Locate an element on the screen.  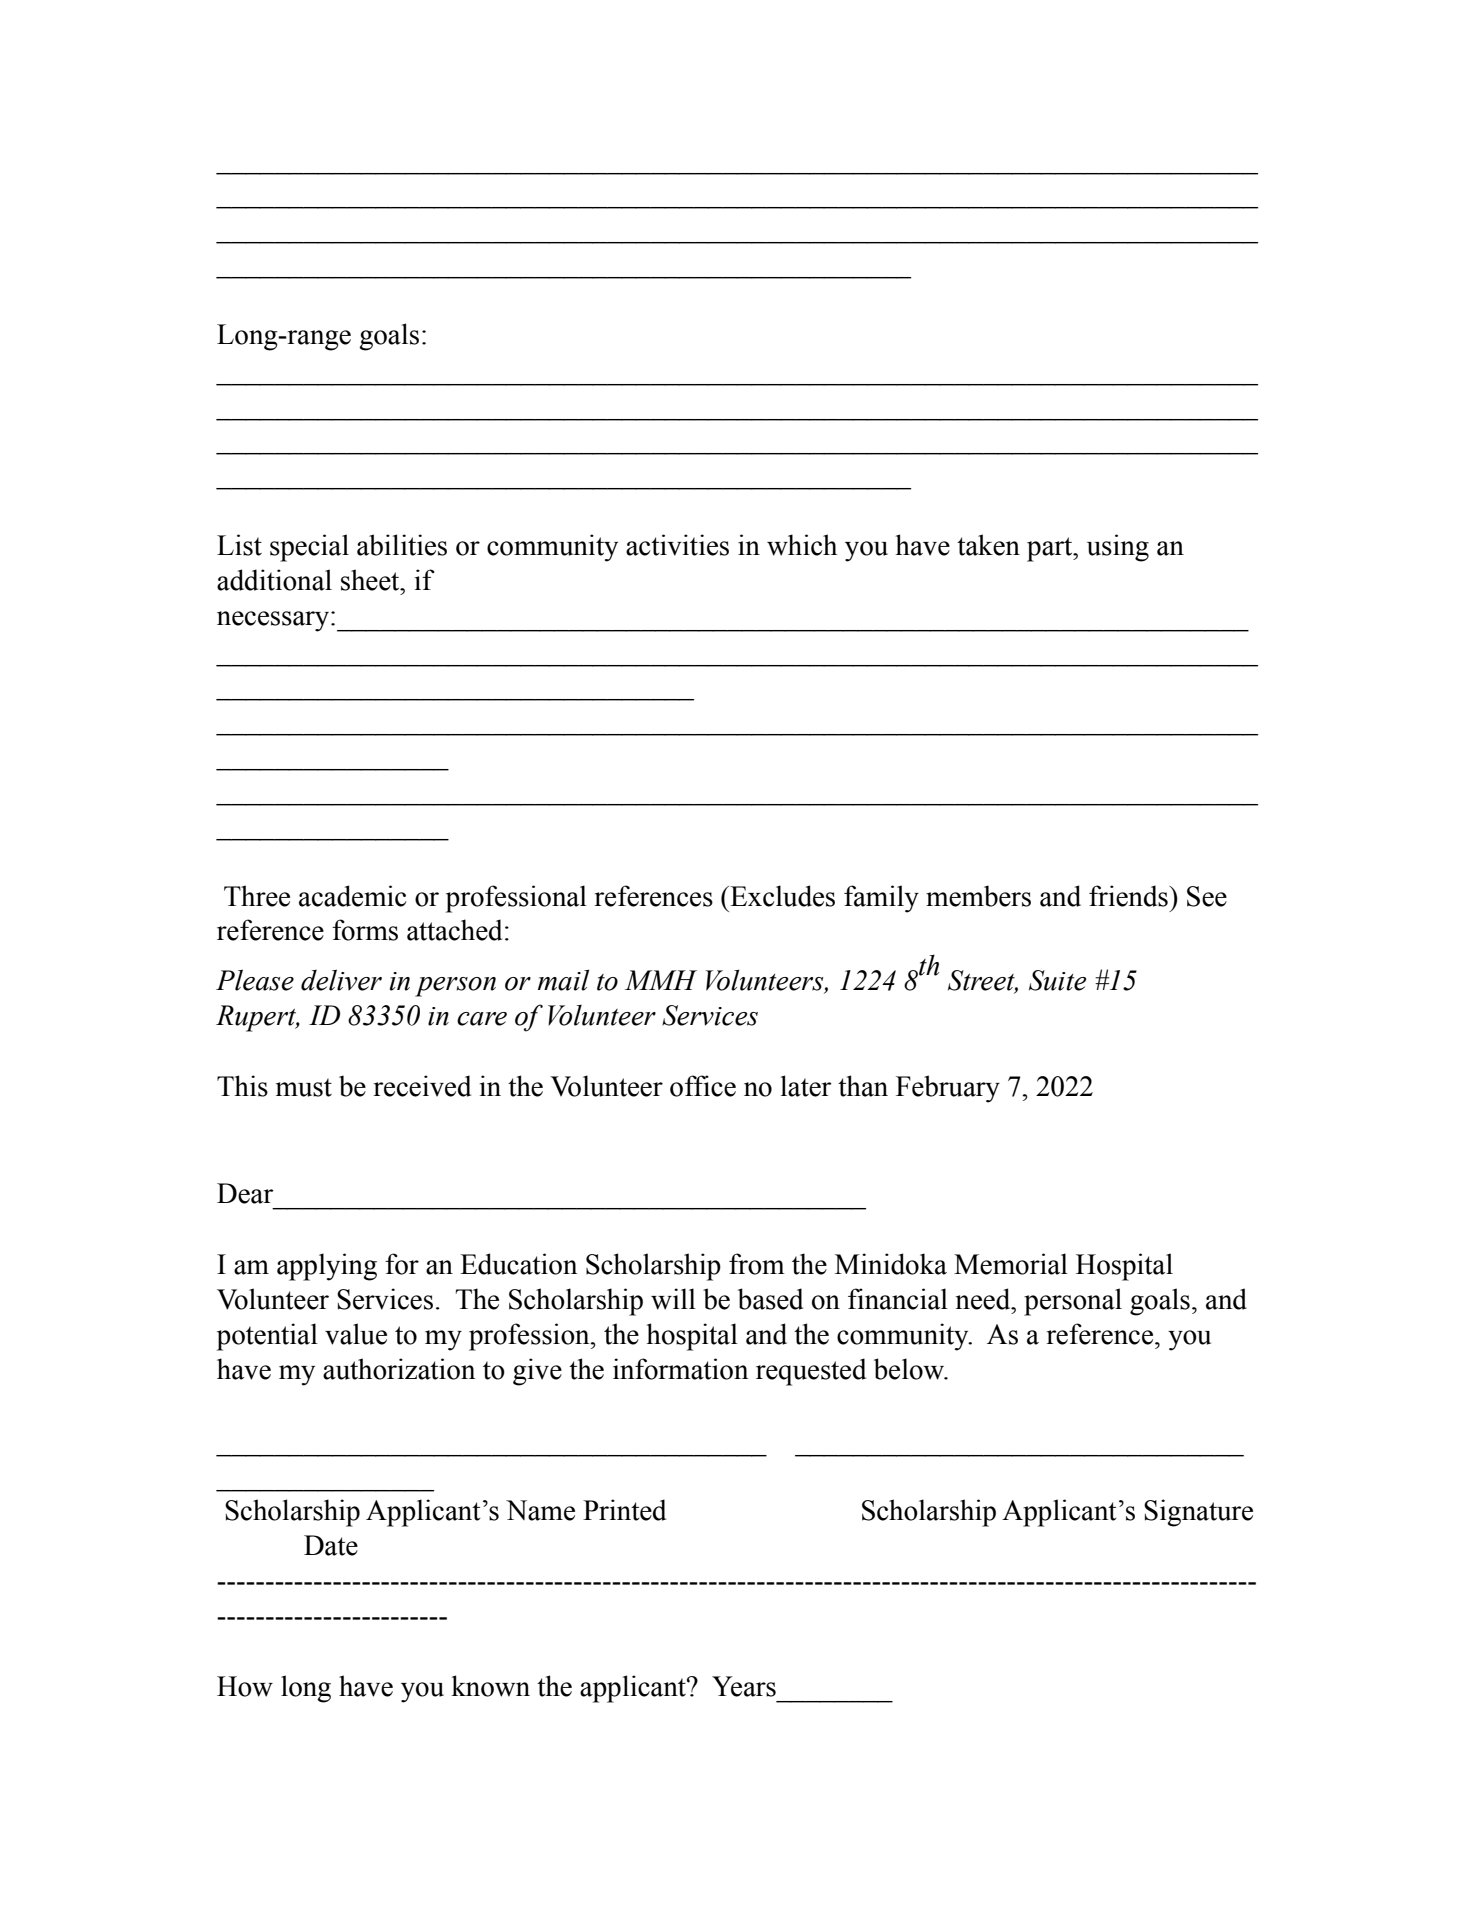
Excludes is located at coordinates (781, 896).
